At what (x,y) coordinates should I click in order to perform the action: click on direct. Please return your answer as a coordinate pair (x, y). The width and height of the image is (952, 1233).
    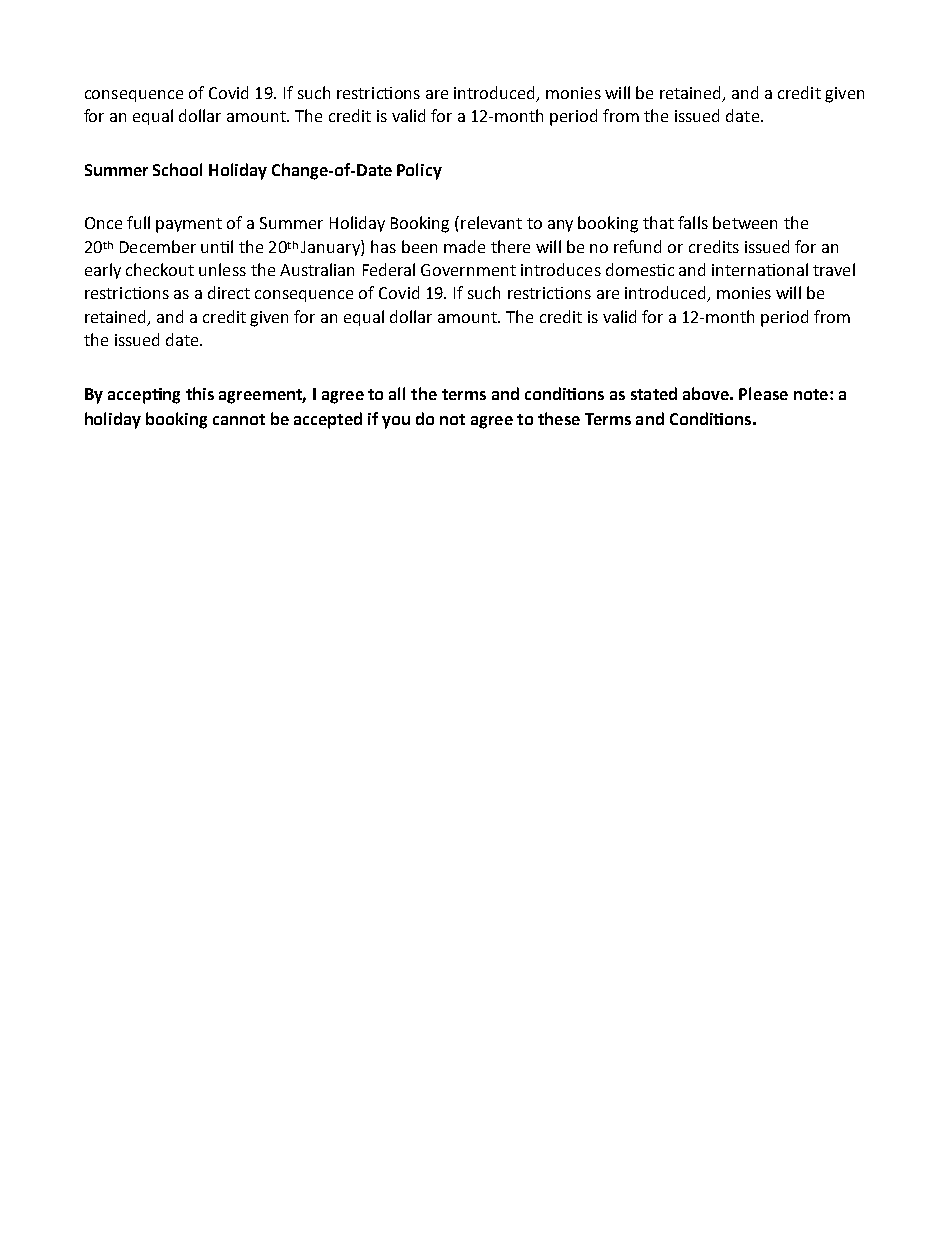
    Looking at the image, I should click on (229, 292).
